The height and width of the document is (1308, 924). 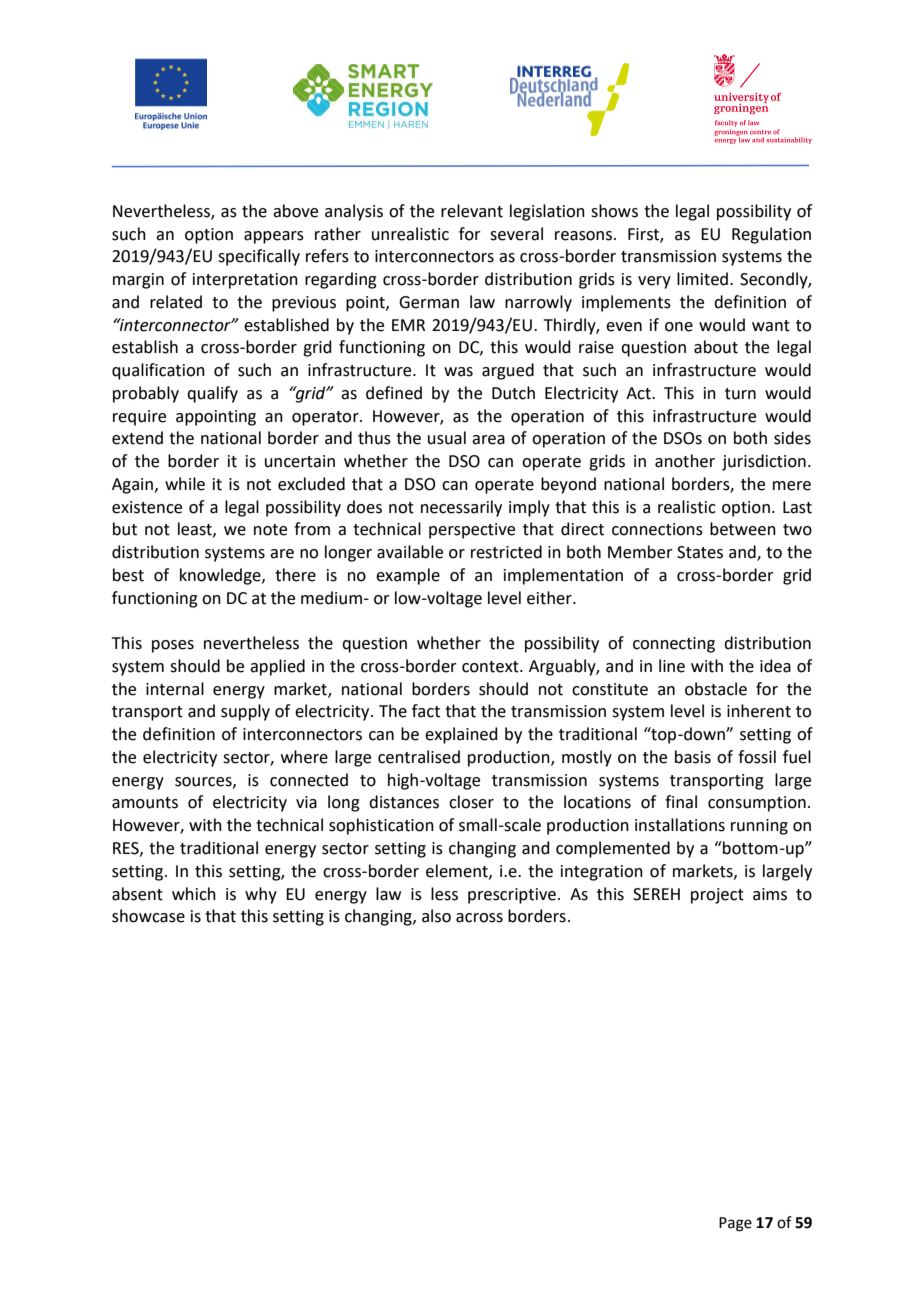 I want to click on while, so click(x=185, y=484).
